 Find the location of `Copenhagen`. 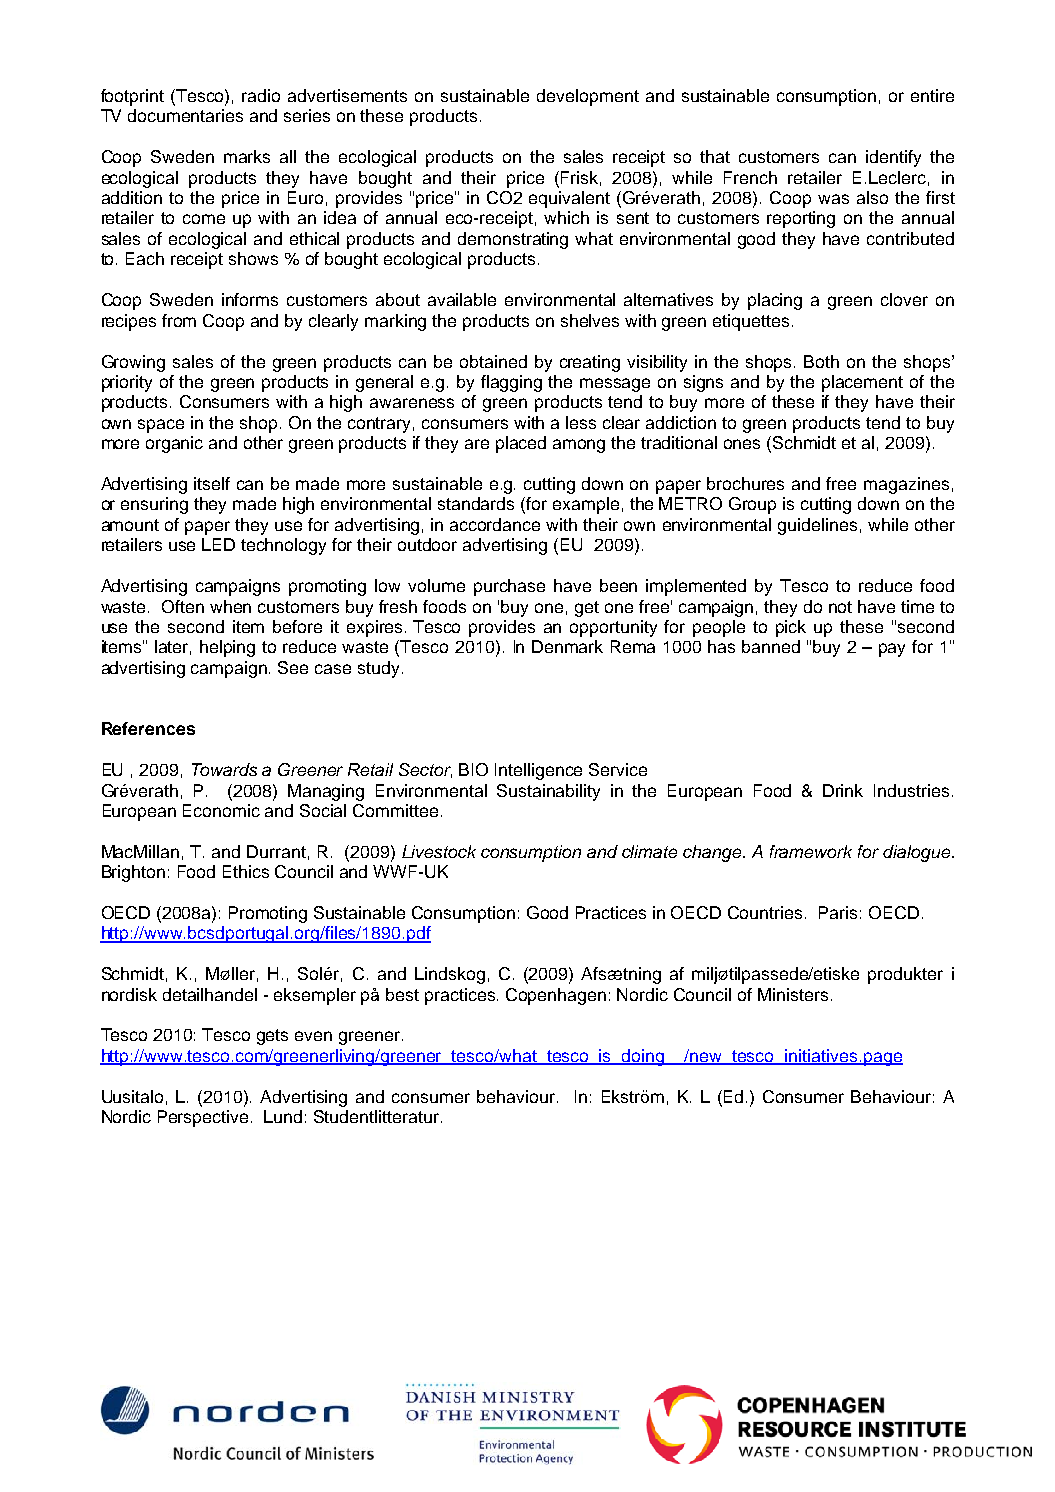

Copenhagen is located at coordinates (556, 996).
